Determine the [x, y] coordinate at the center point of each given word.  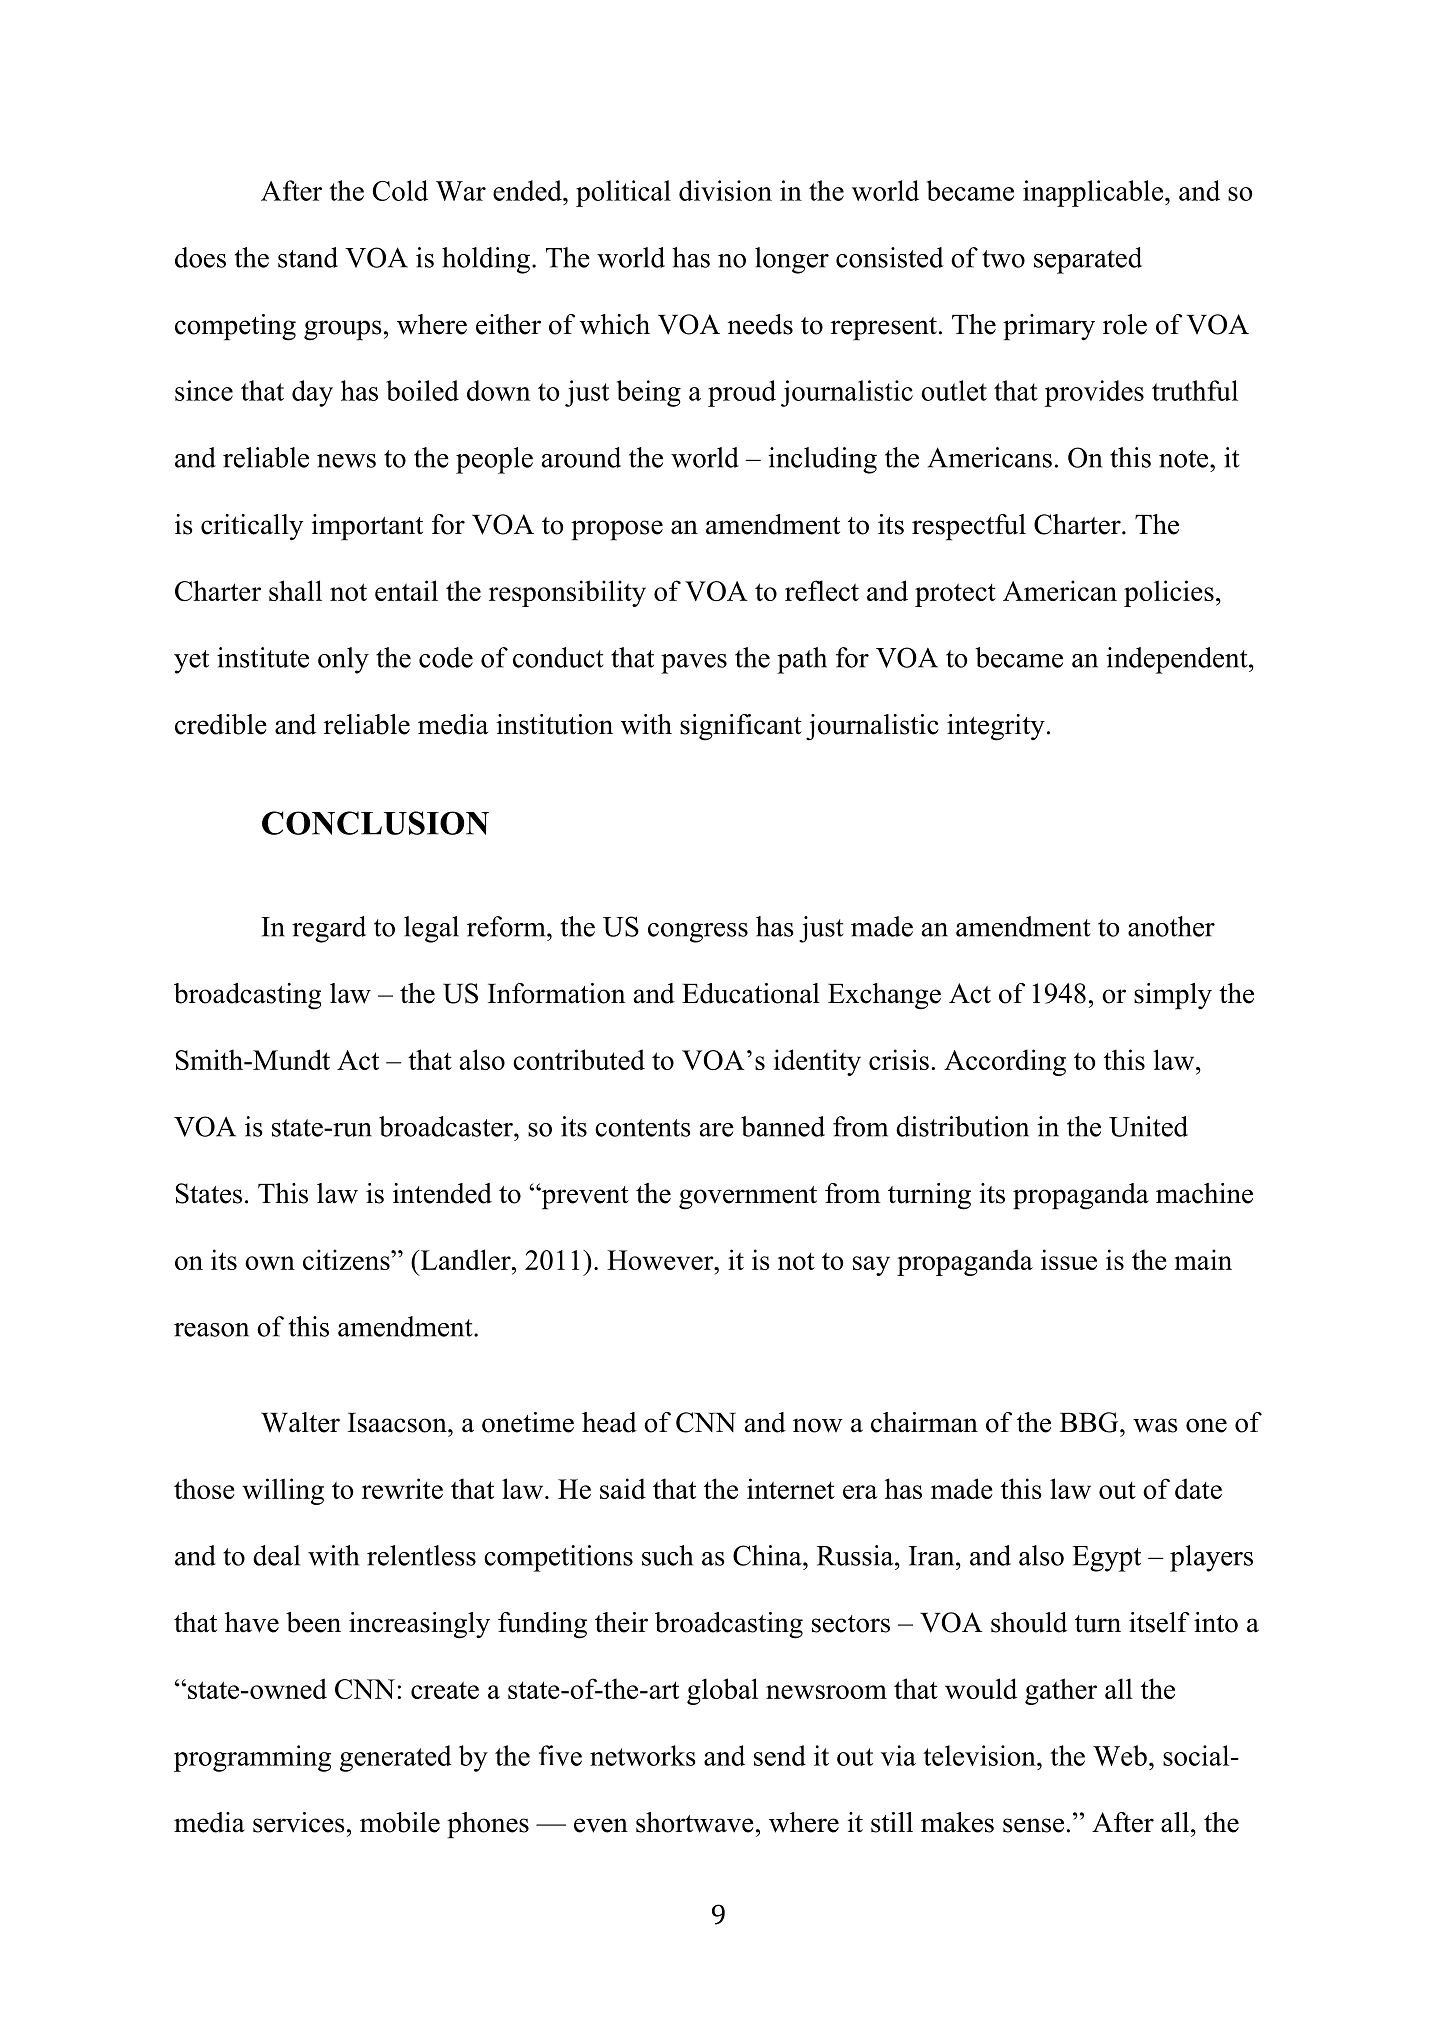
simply [1173, 996]
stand [308, 257]
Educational [751, 993]
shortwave [695, 1822]
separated [1088, 260]
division [725, 190]
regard [329, 929]
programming [252, 1758]
